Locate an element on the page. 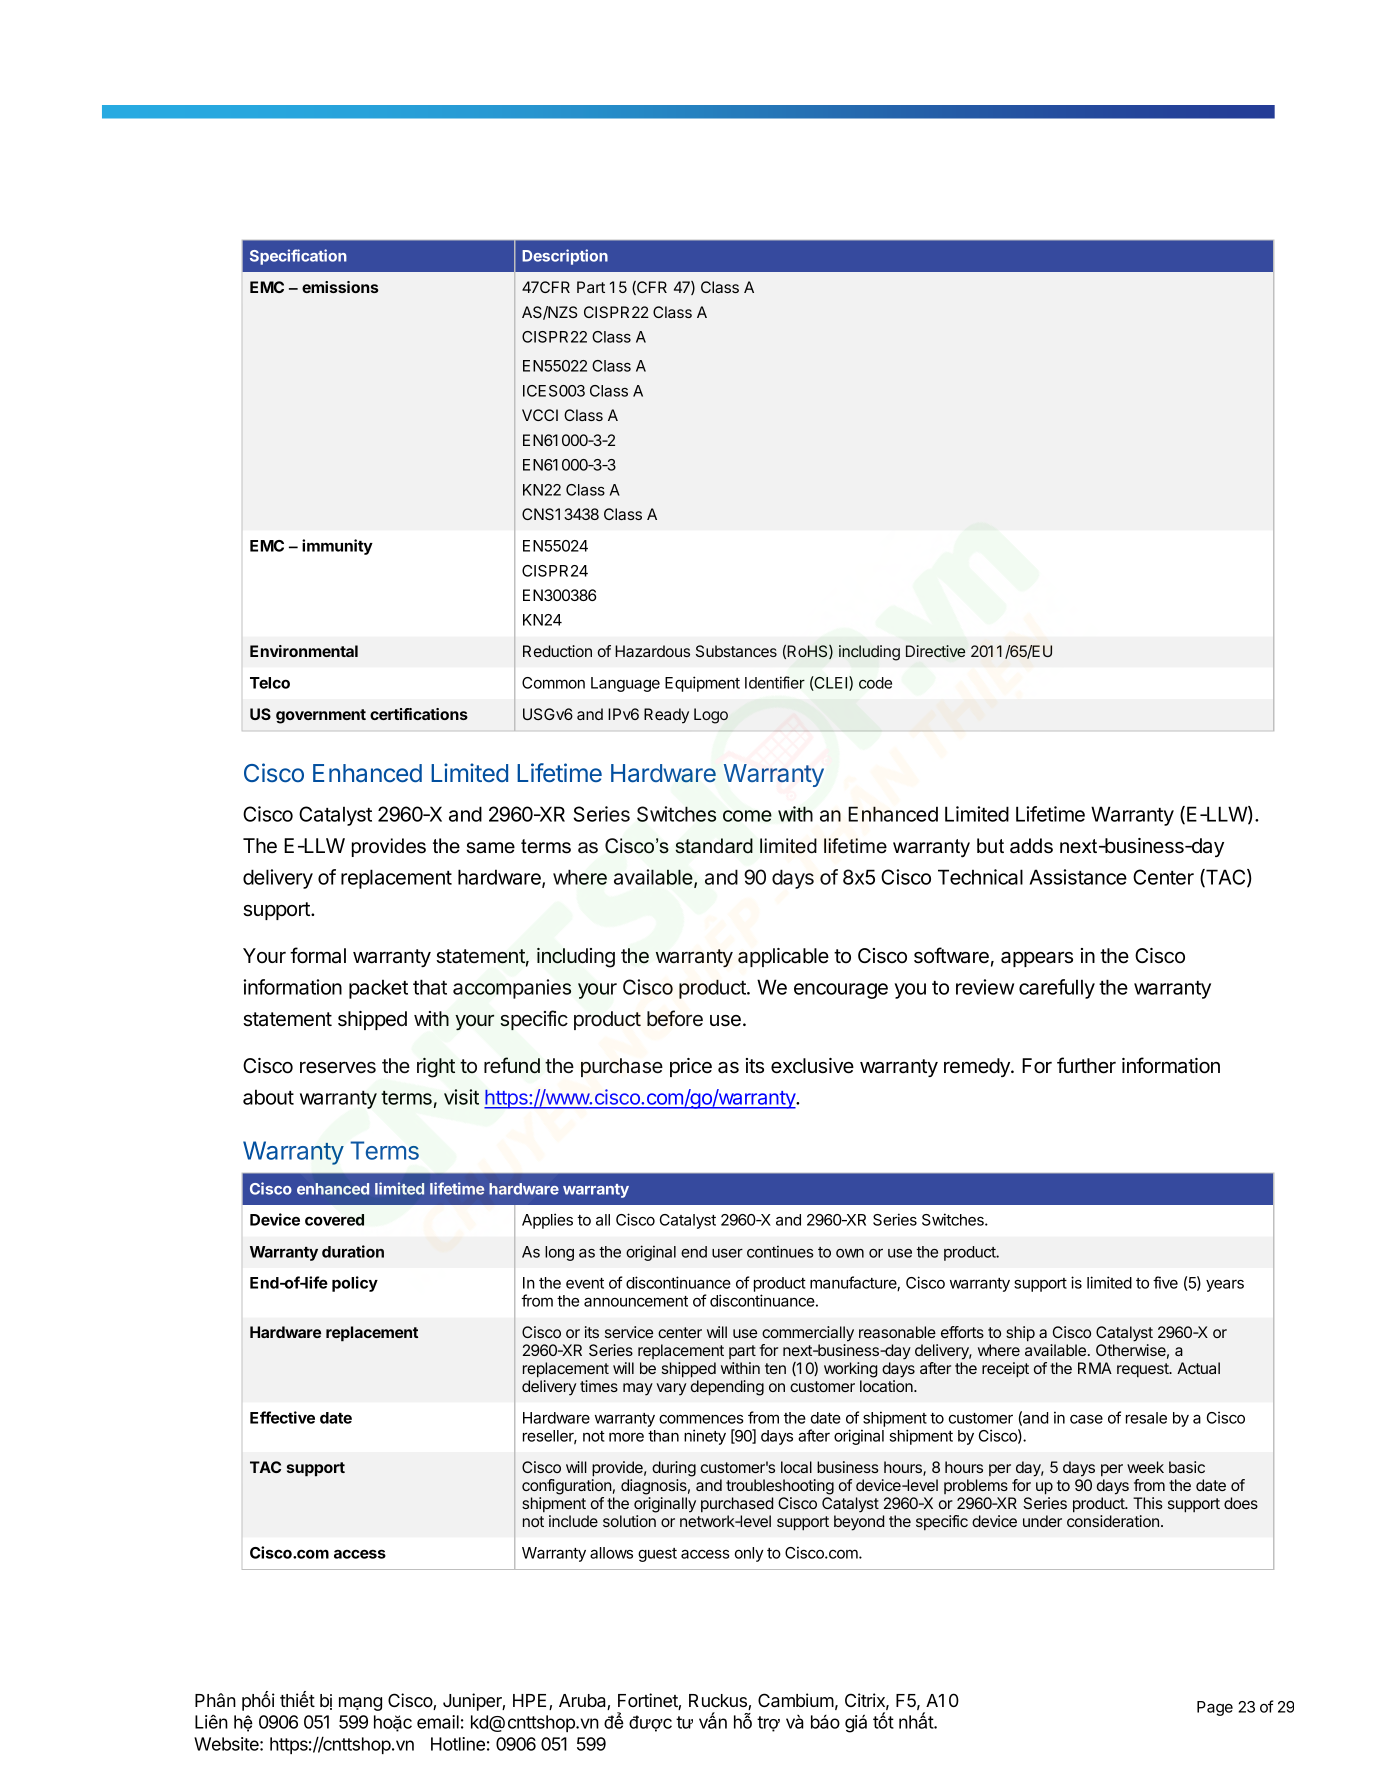 The width and height of the image is (1375, 1780). emissions is located at coordinates (340, 287).
